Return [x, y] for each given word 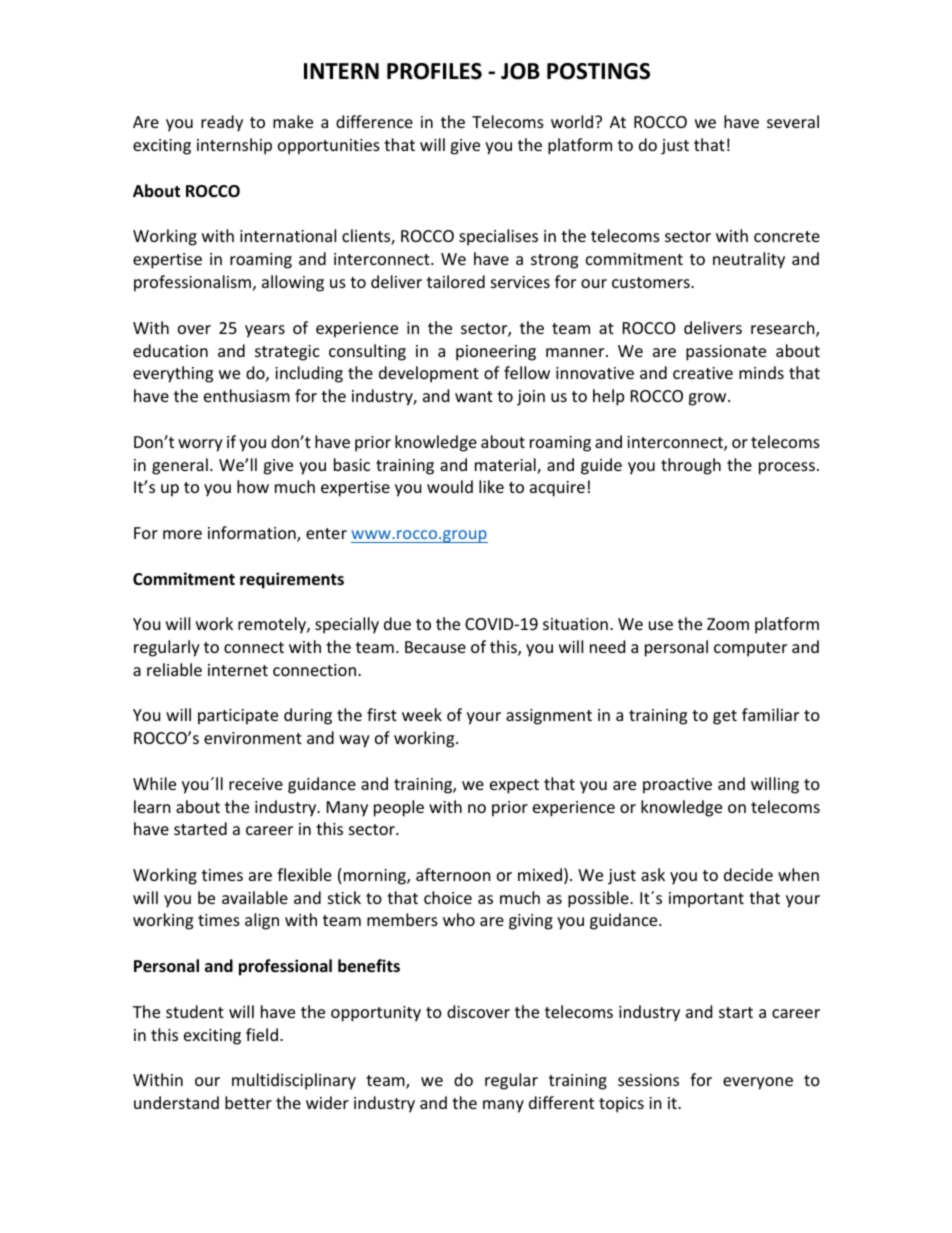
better [248, 1102]
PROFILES [434, 71]
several [793, 121]
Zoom [728, 624]
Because [435, 647]
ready [222, 123]
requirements [292, 580]
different [561, 1102]
